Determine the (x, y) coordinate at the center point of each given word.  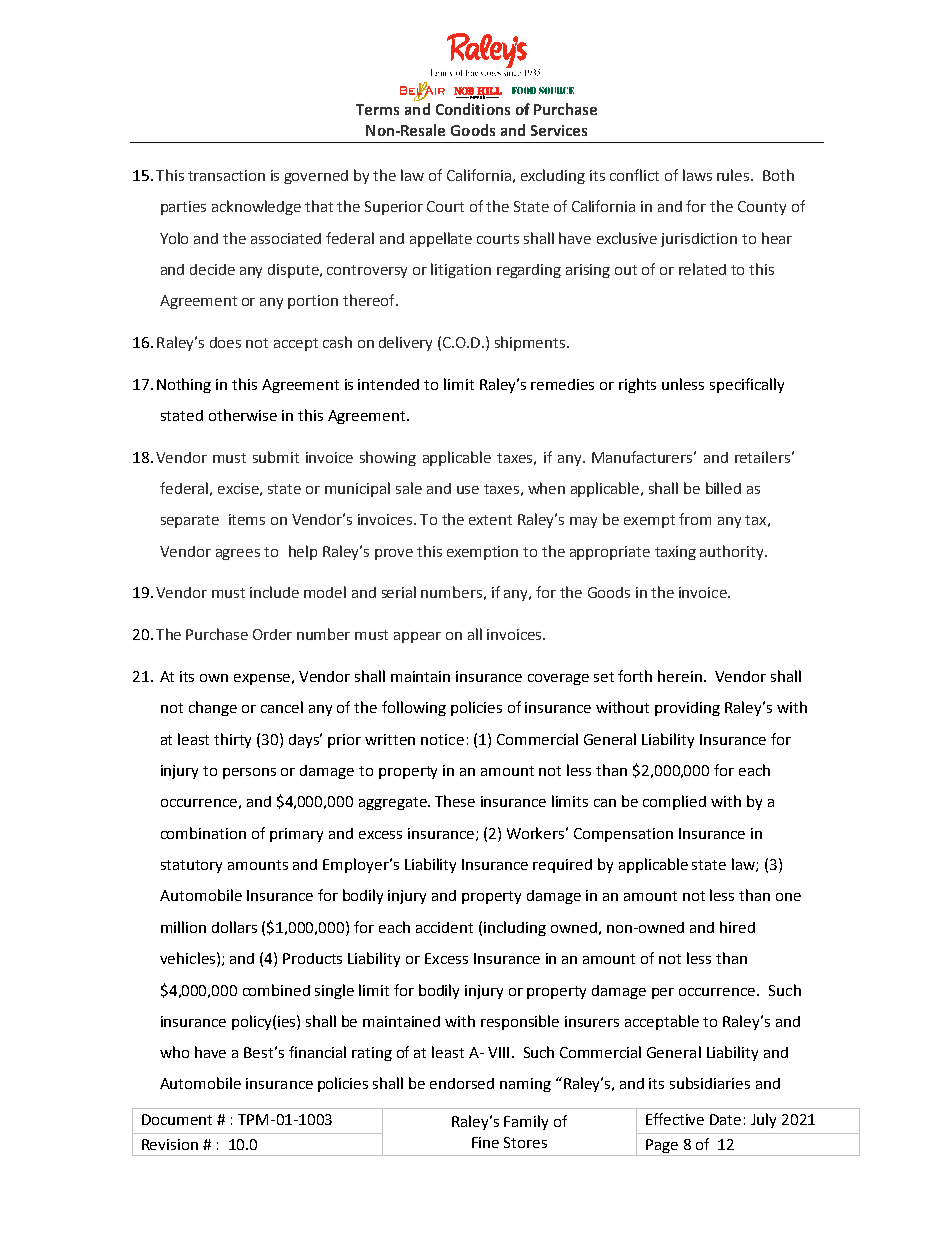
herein (680, 676)
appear (417, 637)
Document (177, 1119)
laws (697, 175)
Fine (485, 1142)
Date (725, 1119)
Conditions (473, 109)
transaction (226, 175)
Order (272, 634)
